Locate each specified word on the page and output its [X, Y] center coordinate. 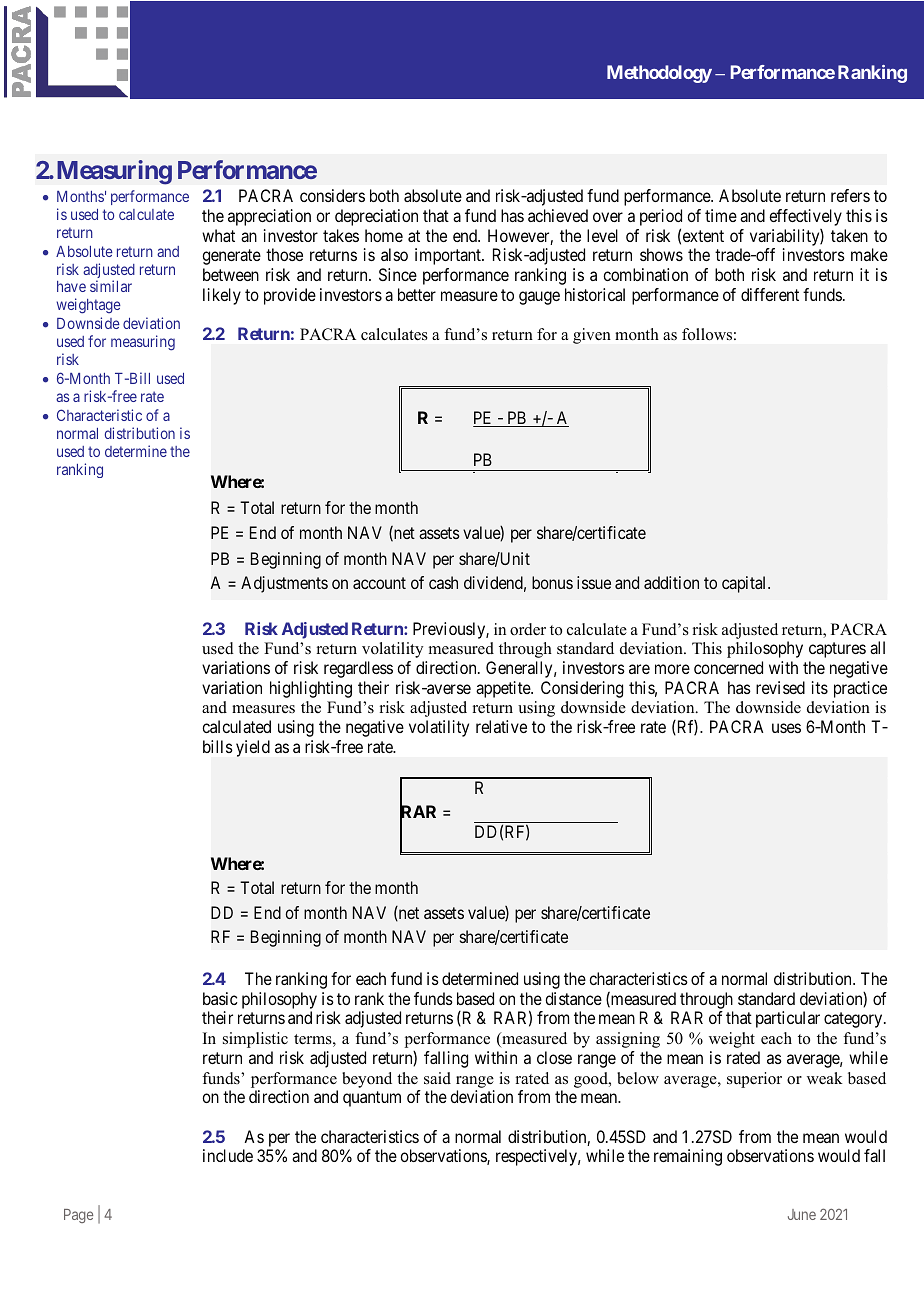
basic [220, 998]
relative [501, 726]
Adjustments [284, 584]
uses [786, 728]
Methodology [659, 74]
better [417, 294]
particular [788, 1019]
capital [745, 584]
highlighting [311, 689]
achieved [558, 215]
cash [443, 582]
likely [222, 296]
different [770, 294]
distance [573, 998]
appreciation [269, 217]
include [228, 1155]
